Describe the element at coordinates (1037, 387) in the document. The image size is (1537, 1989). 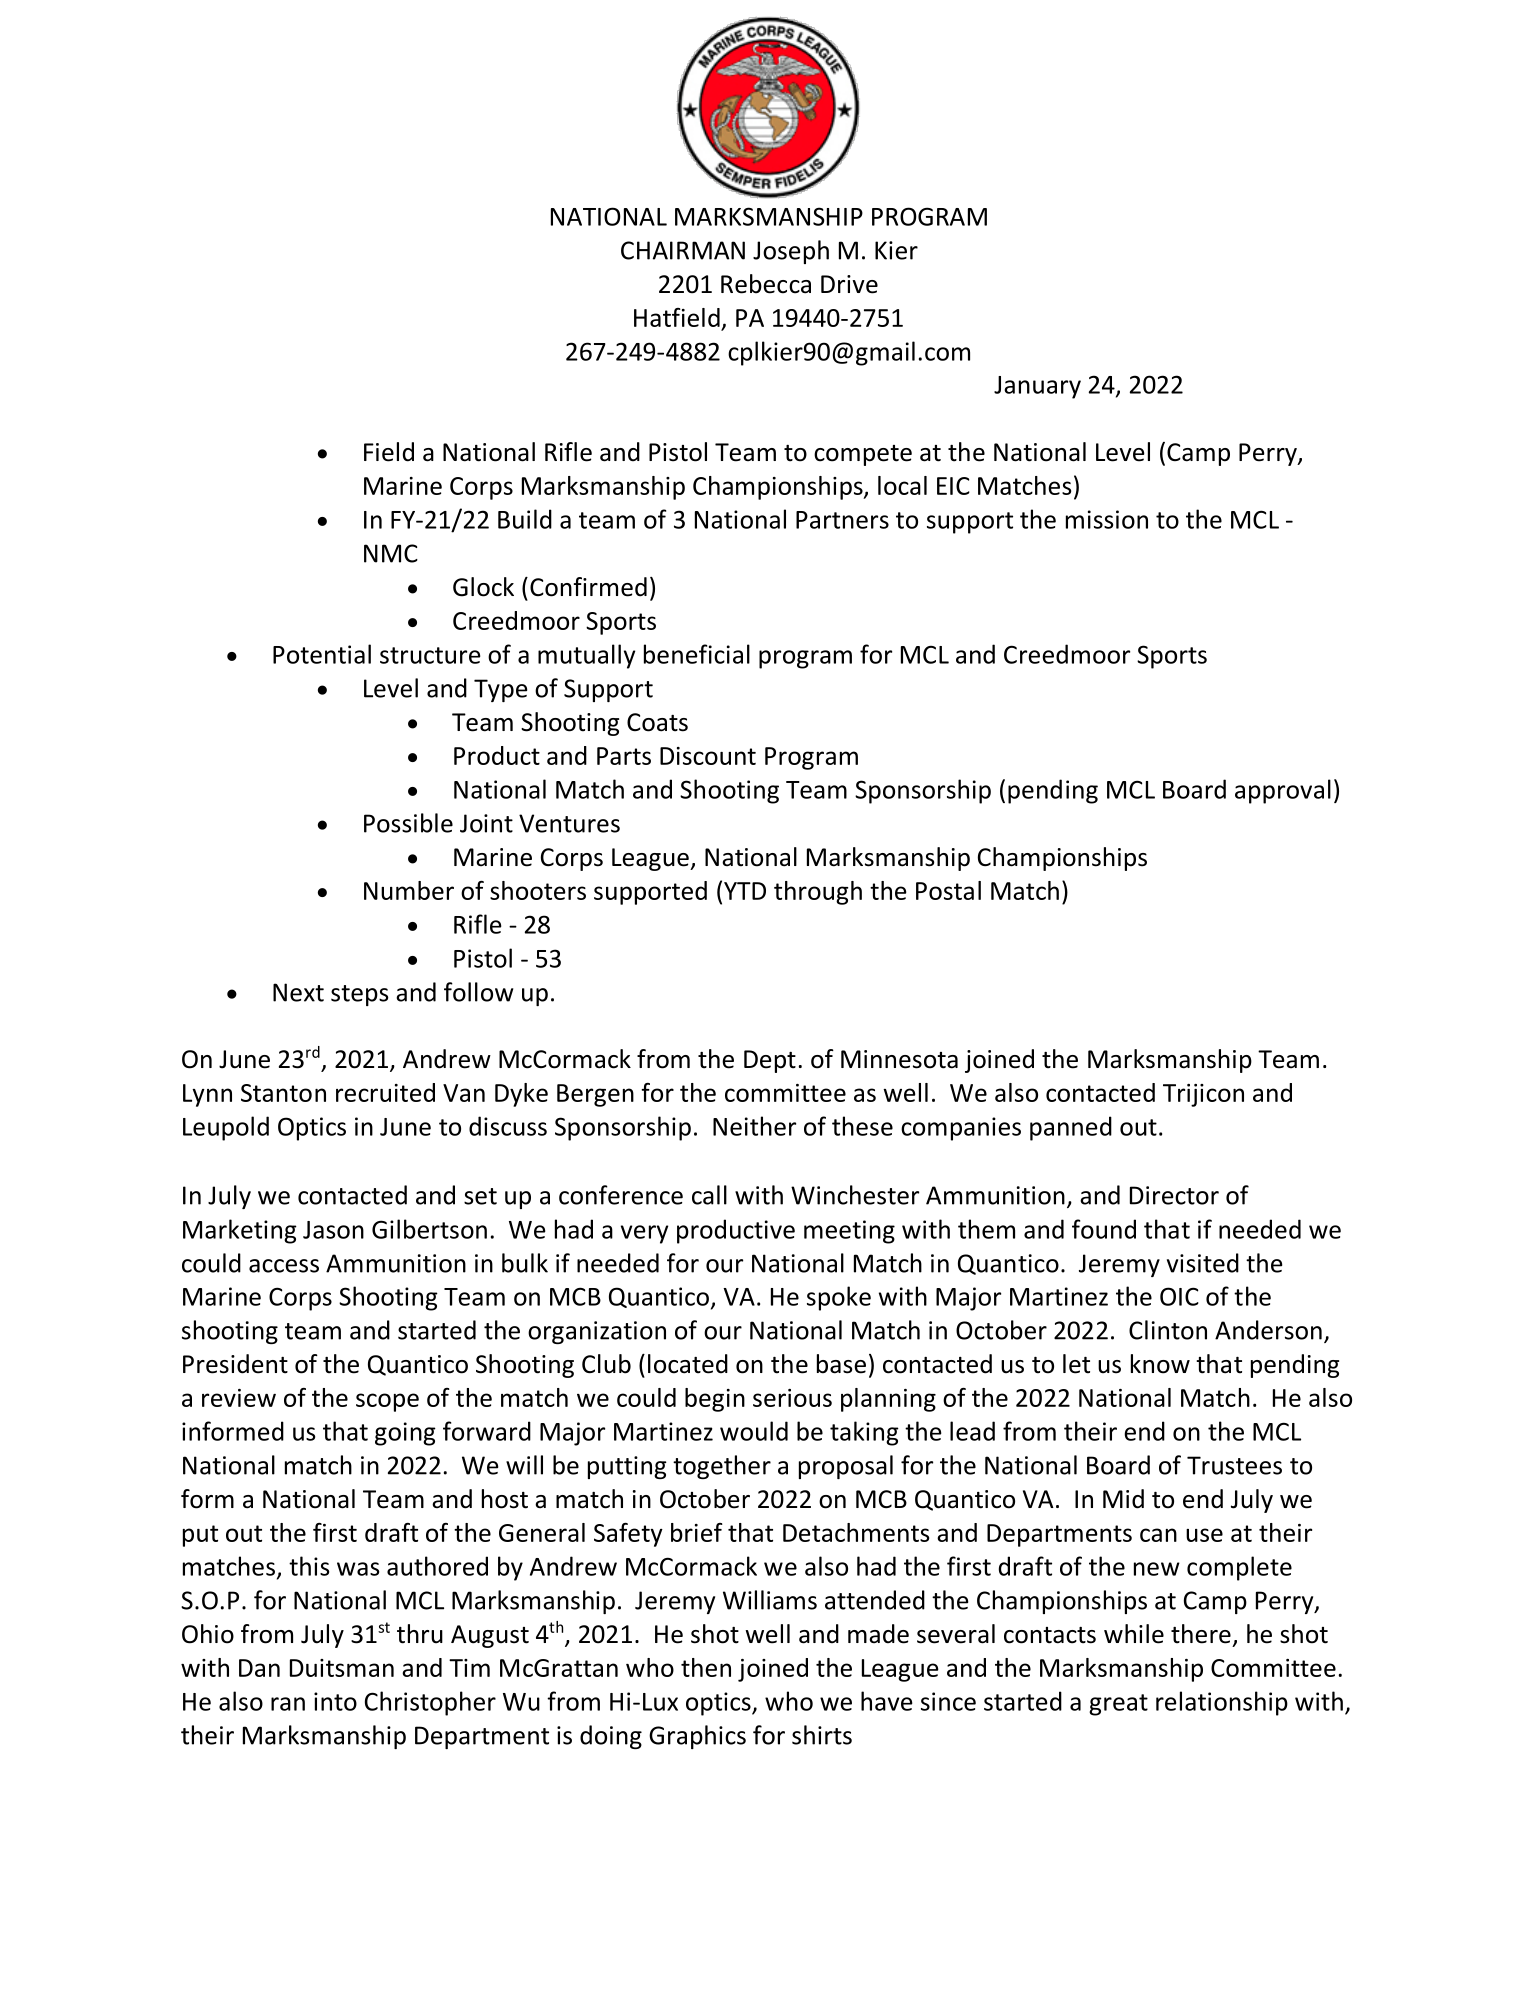
I see `January` at that location.
